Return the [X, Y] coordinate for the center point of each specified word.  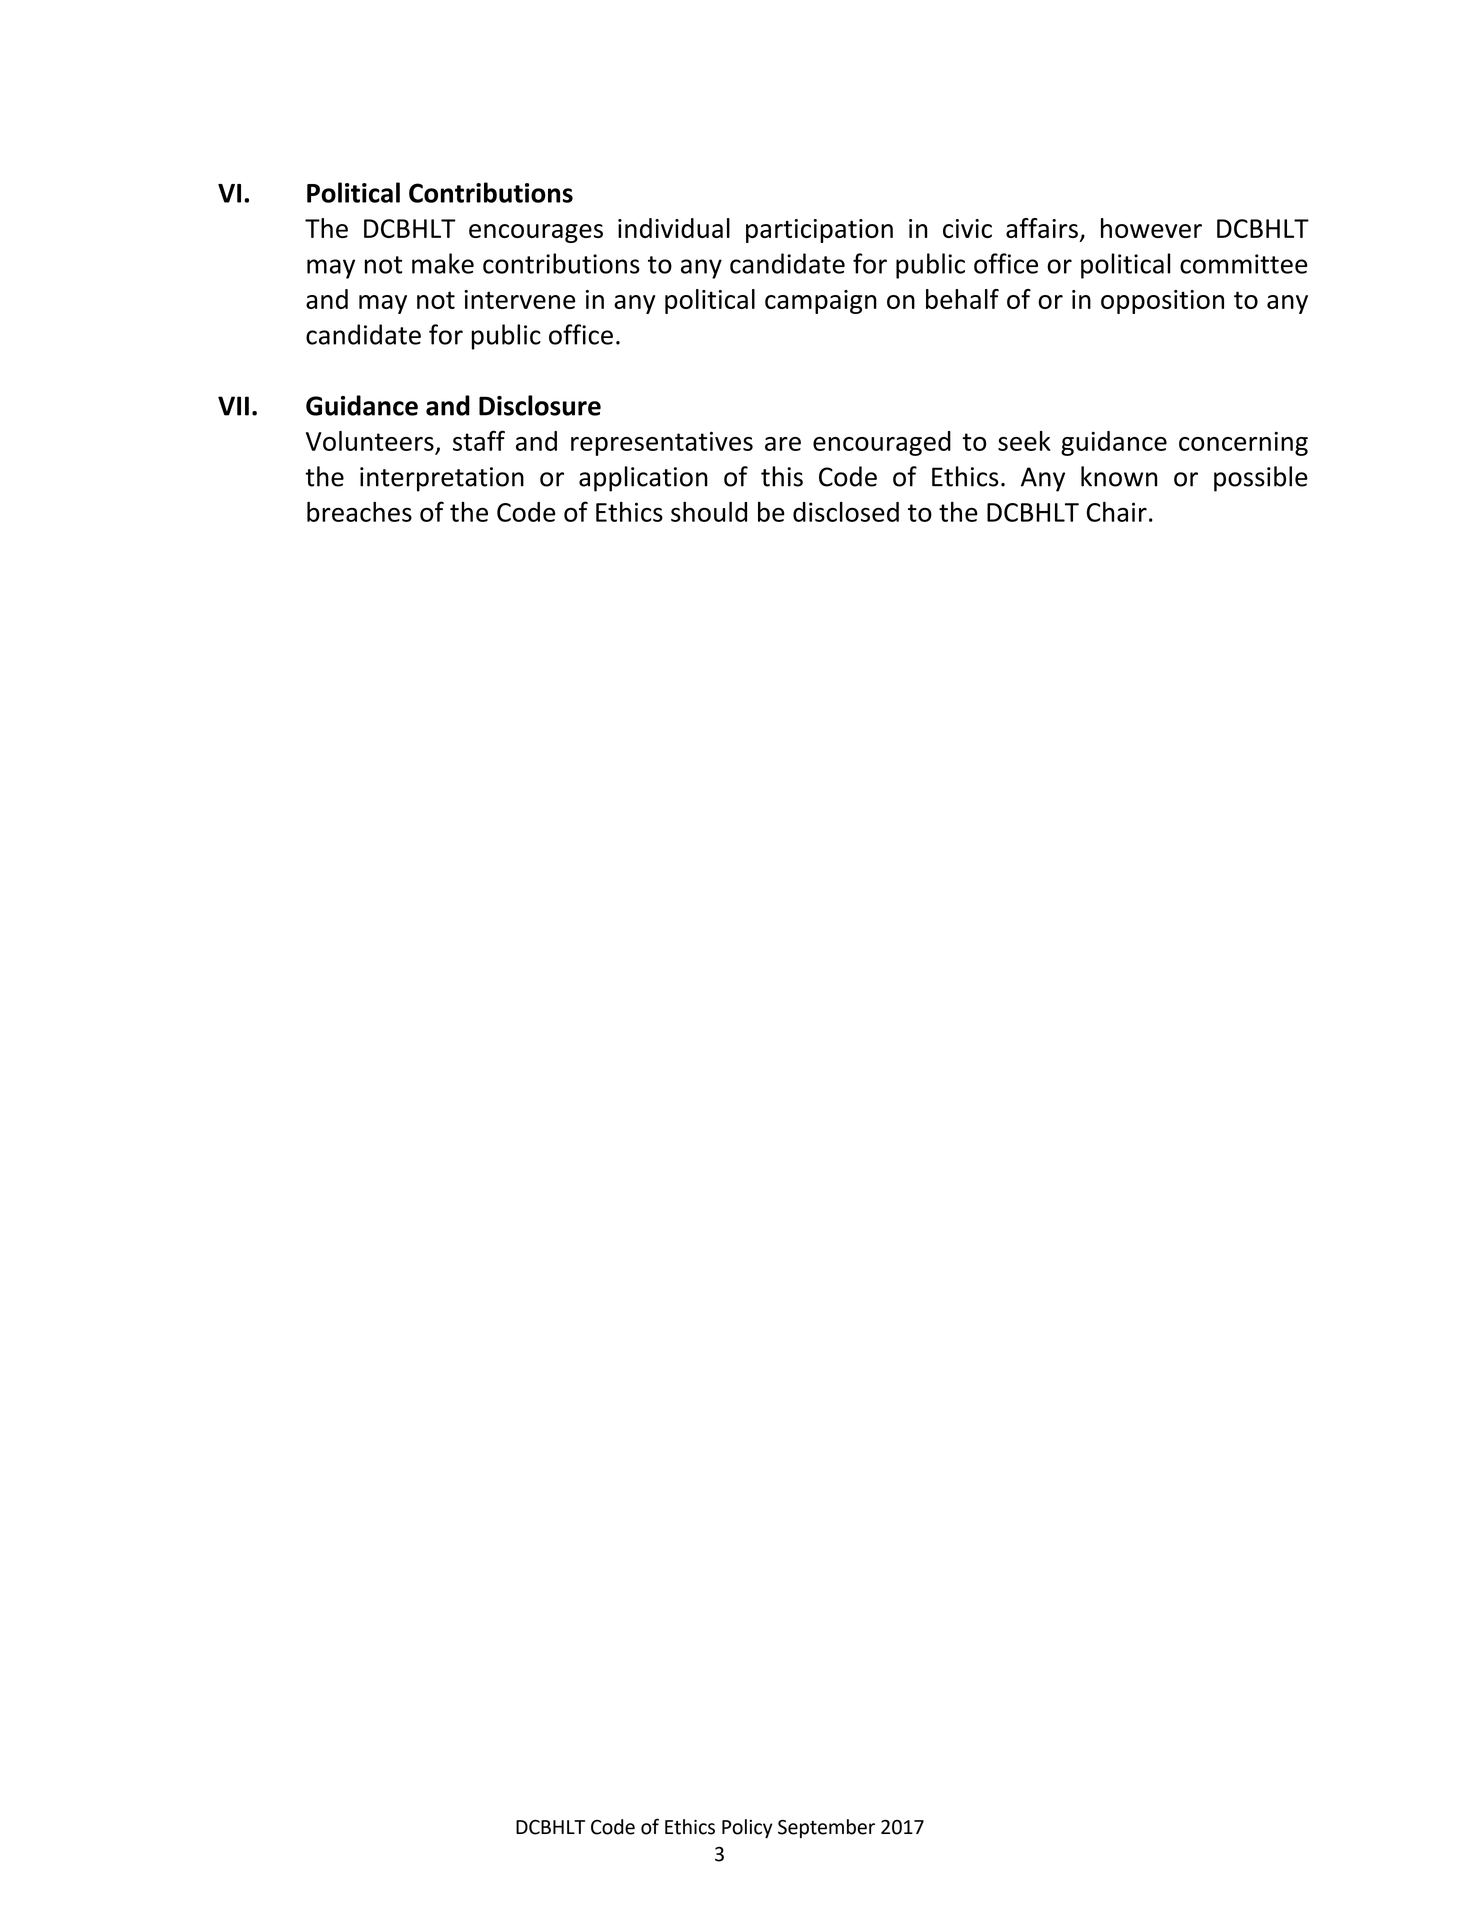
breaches [359, 511]
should [709, 511]
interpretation [442, 479]
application [643, 479]
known [1119, 476]
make [443, 263]
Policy [747, 1828]
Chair [1116, 511]
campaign [821, 302]
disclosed [846, 512]
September [826, 1828]
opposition [1162, 302]
